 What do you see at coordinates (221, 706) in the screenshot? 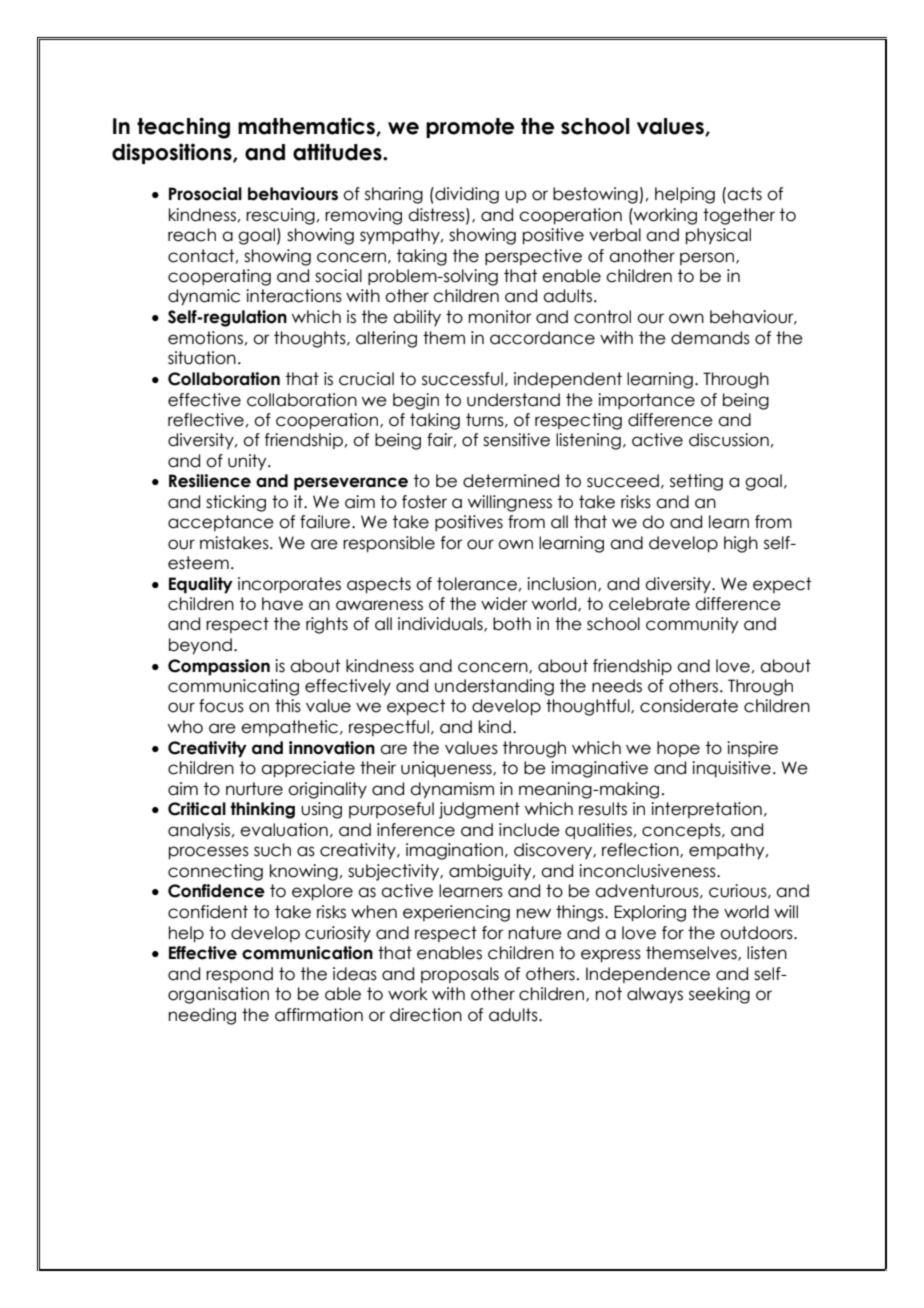
I see `focus` at bounding box center [221, 706].
